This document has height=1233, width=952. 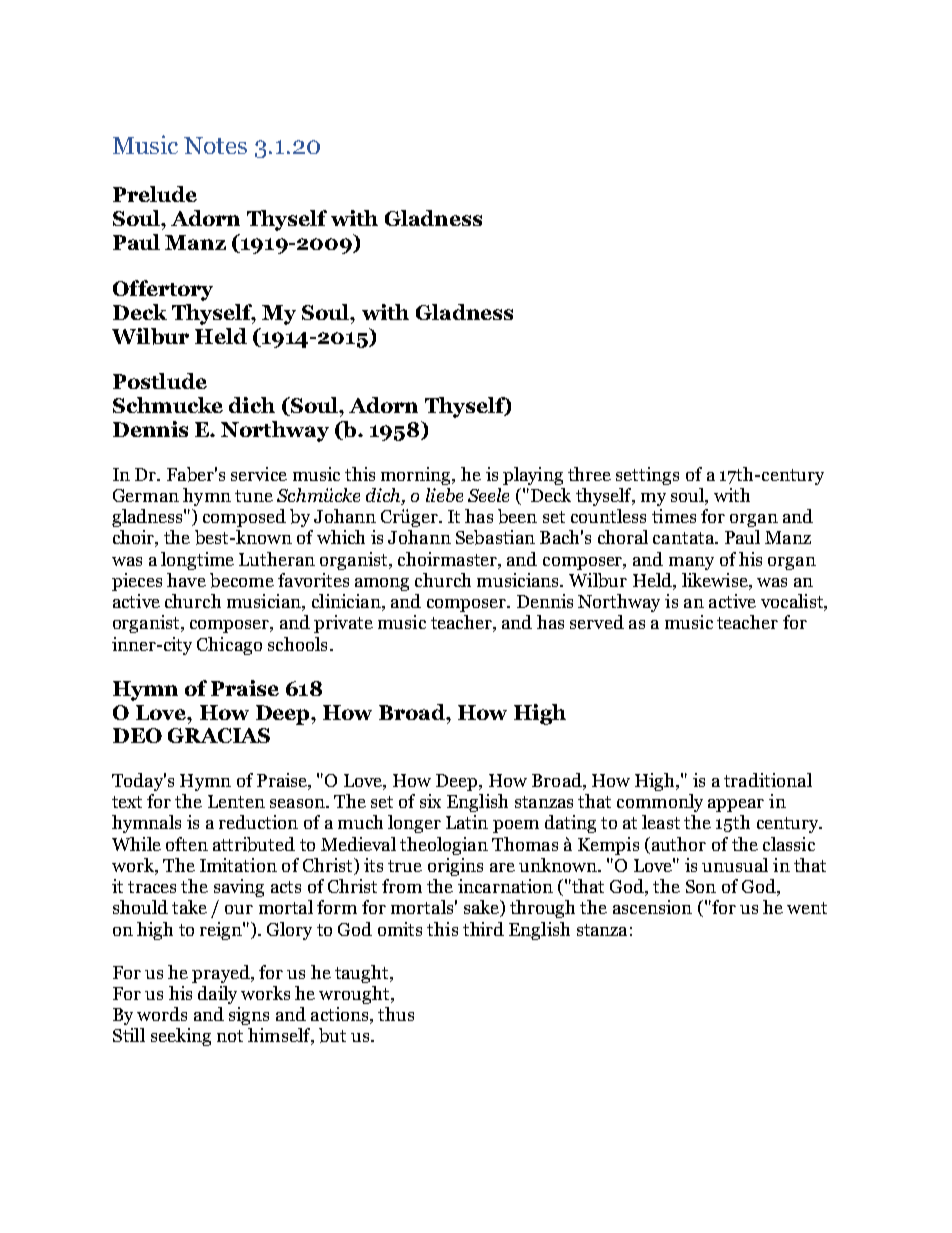 I want to click on likewise, so click(x=716, y=580).
